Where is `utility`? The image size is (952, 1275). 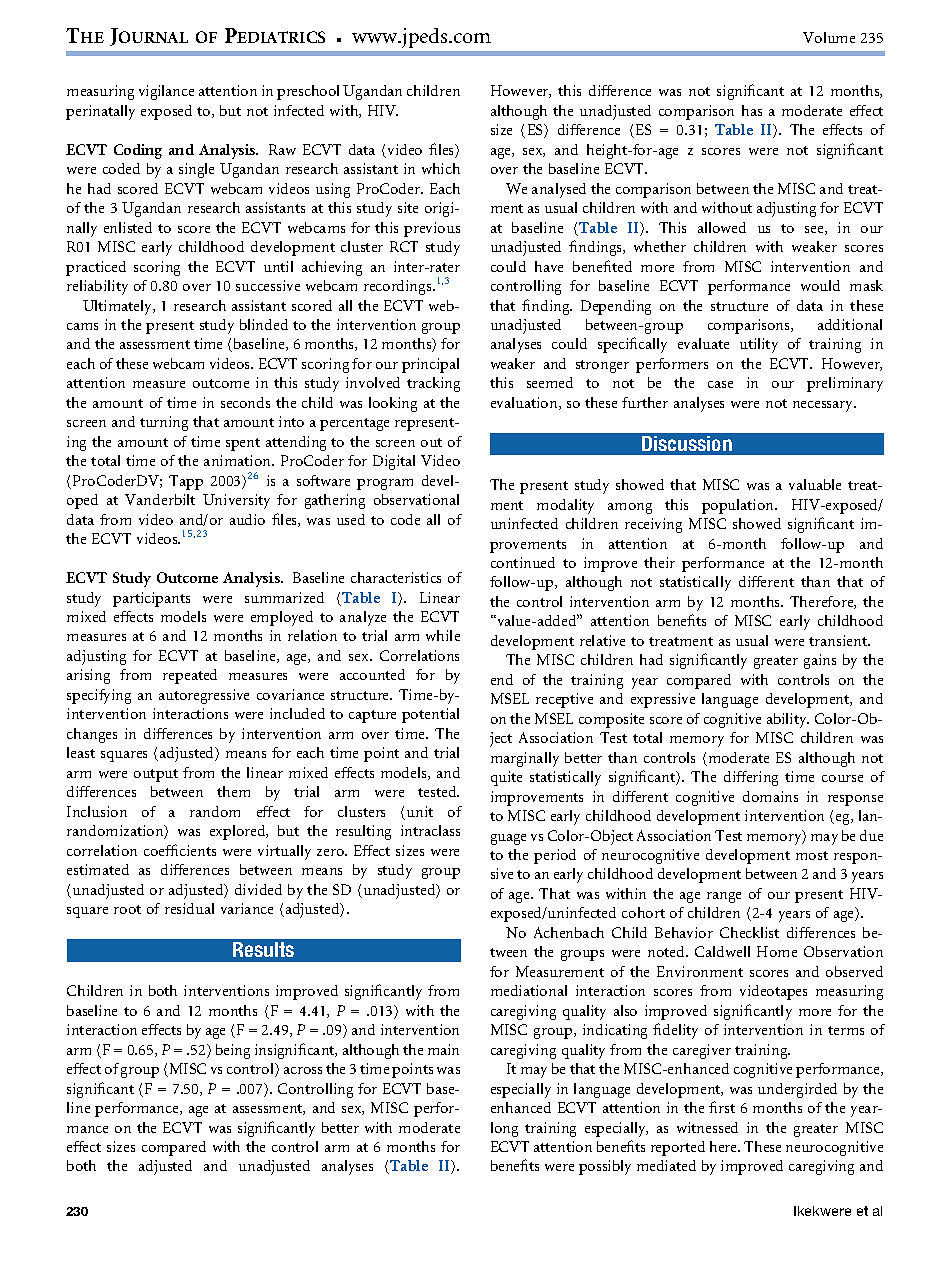
utility is located at coordinates (759, 345).
